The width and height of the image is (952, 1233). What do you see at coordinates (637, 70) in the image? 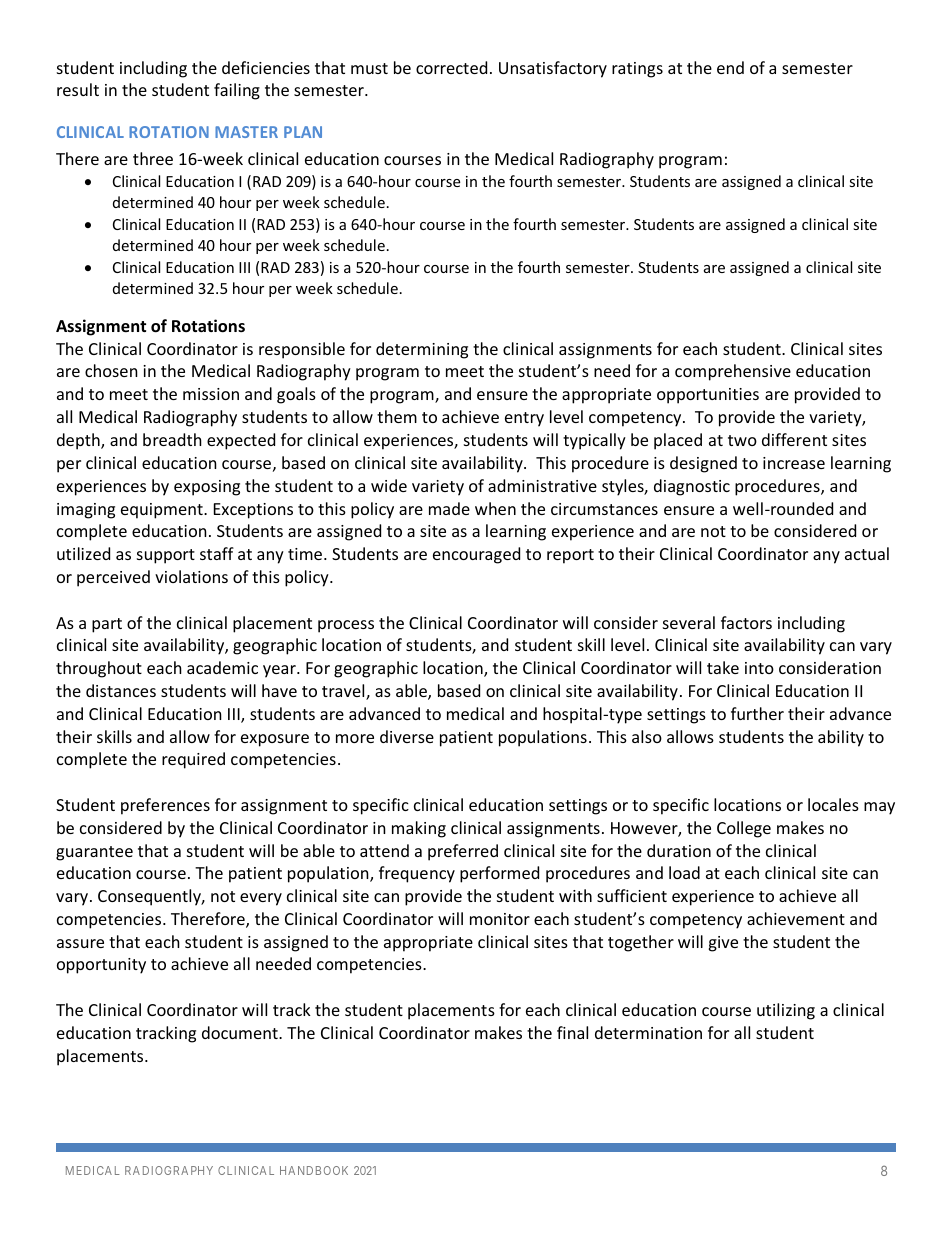
I see `ratings` at bounding box center [637, 70].
